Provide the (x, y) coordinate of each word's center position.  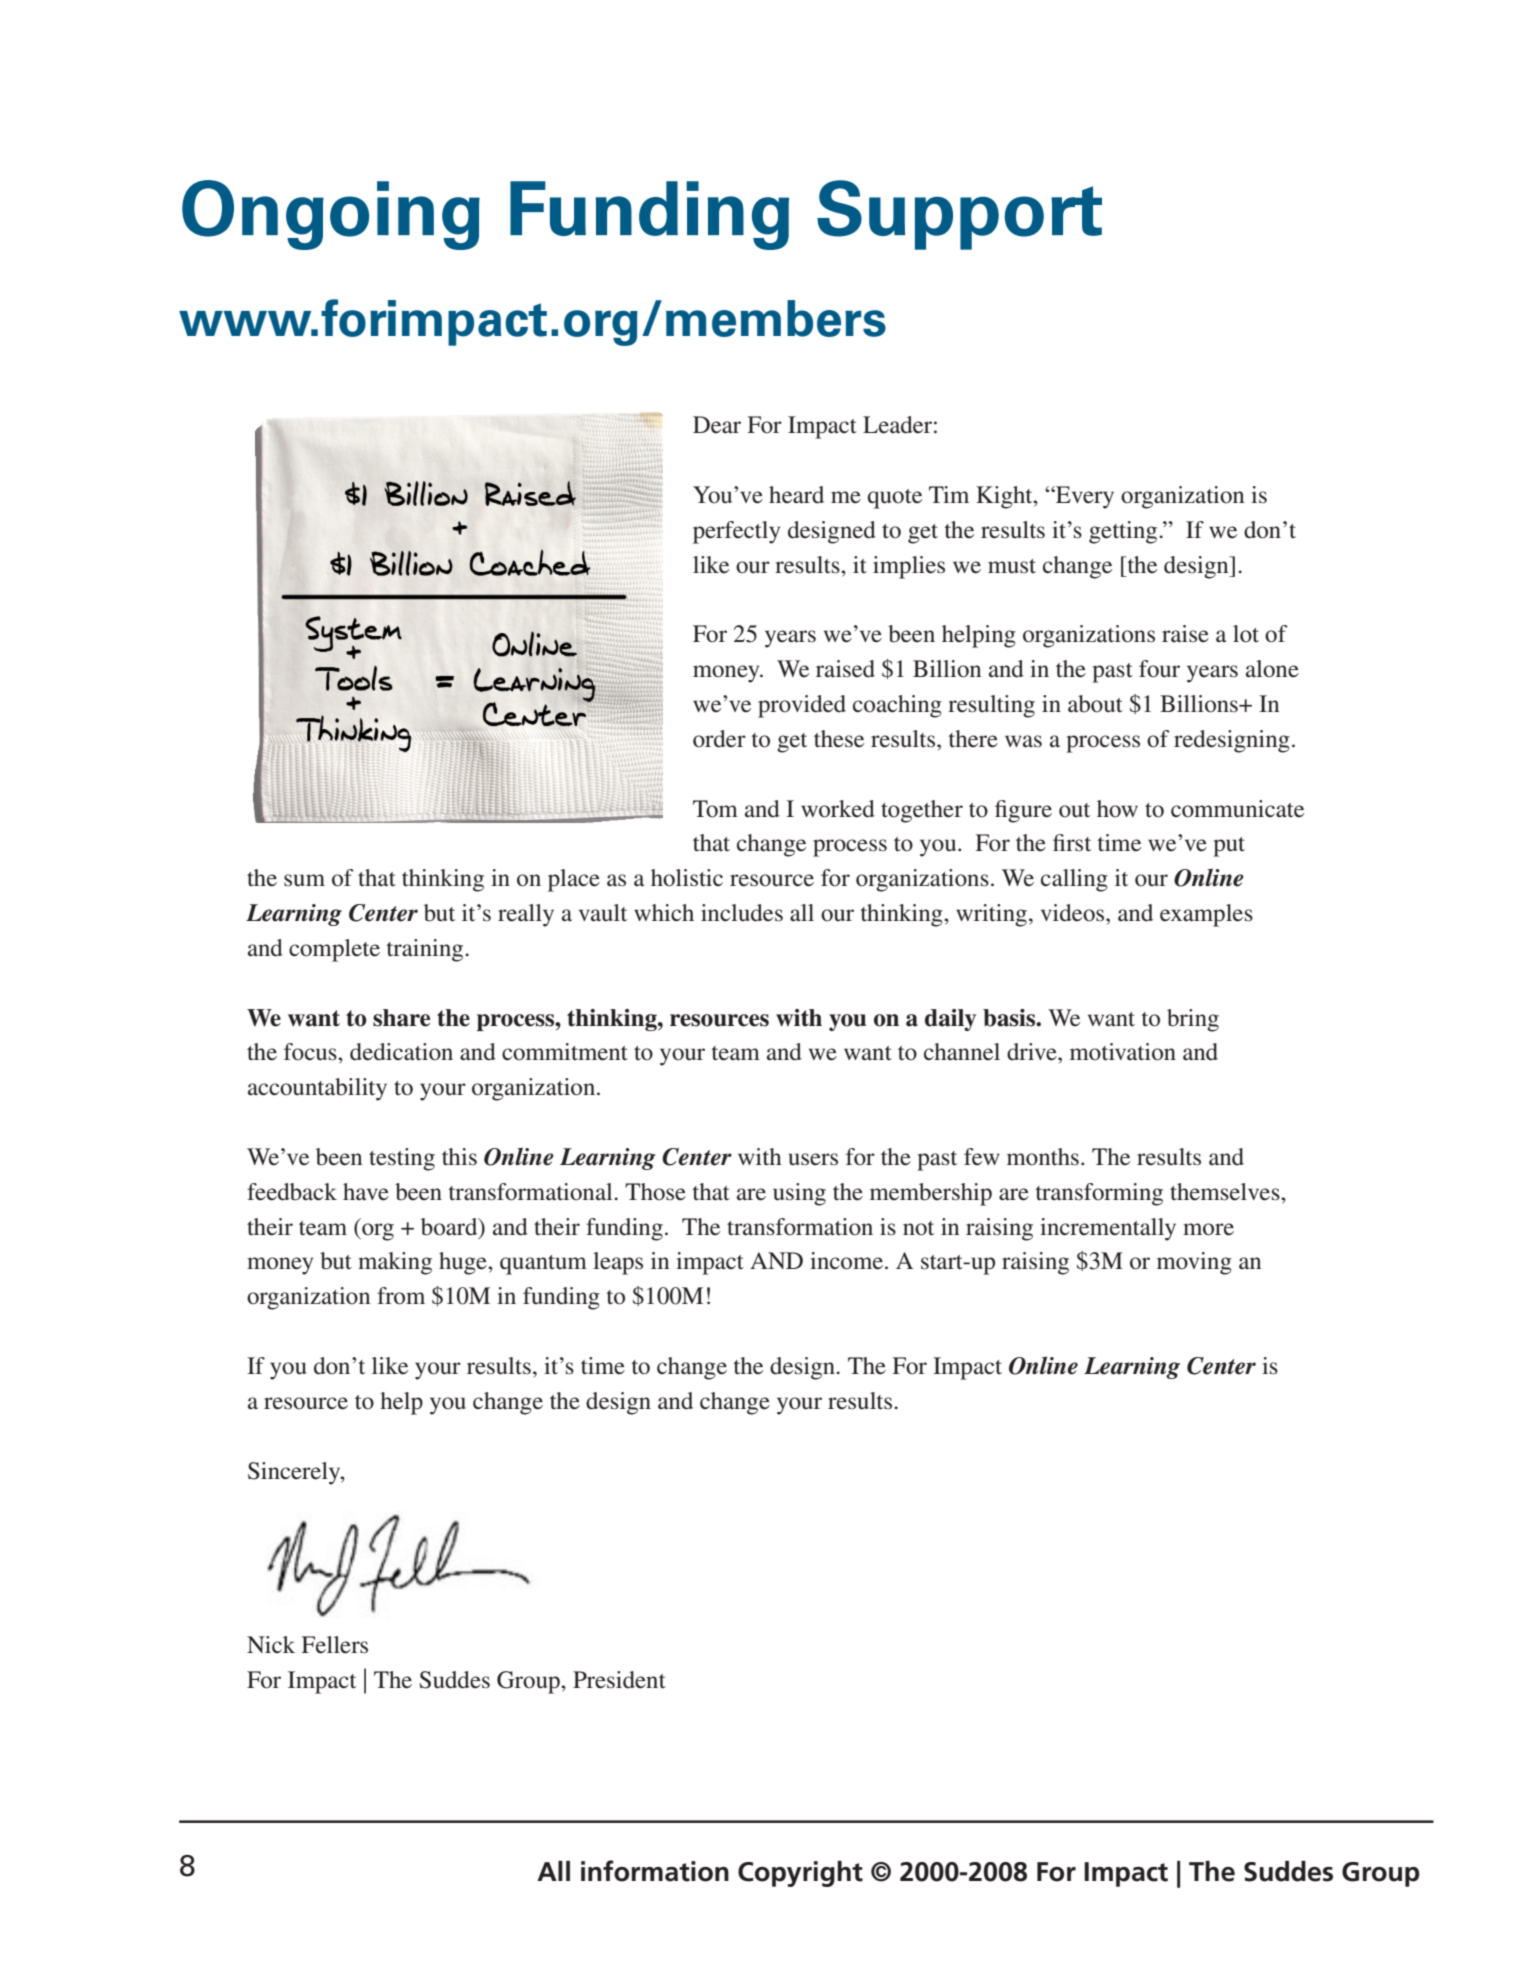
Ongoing (331, 215)
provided (802, 706)
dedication (401, 1052)
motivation (1123, 1052)
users (813, 1159)
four (1159, 669)
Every (1084, 497)
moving (1194, 1263)
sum (304, 880)
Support (959, 215)
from (401, 1296)
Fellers (334, 1645)
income (846, 1261)
